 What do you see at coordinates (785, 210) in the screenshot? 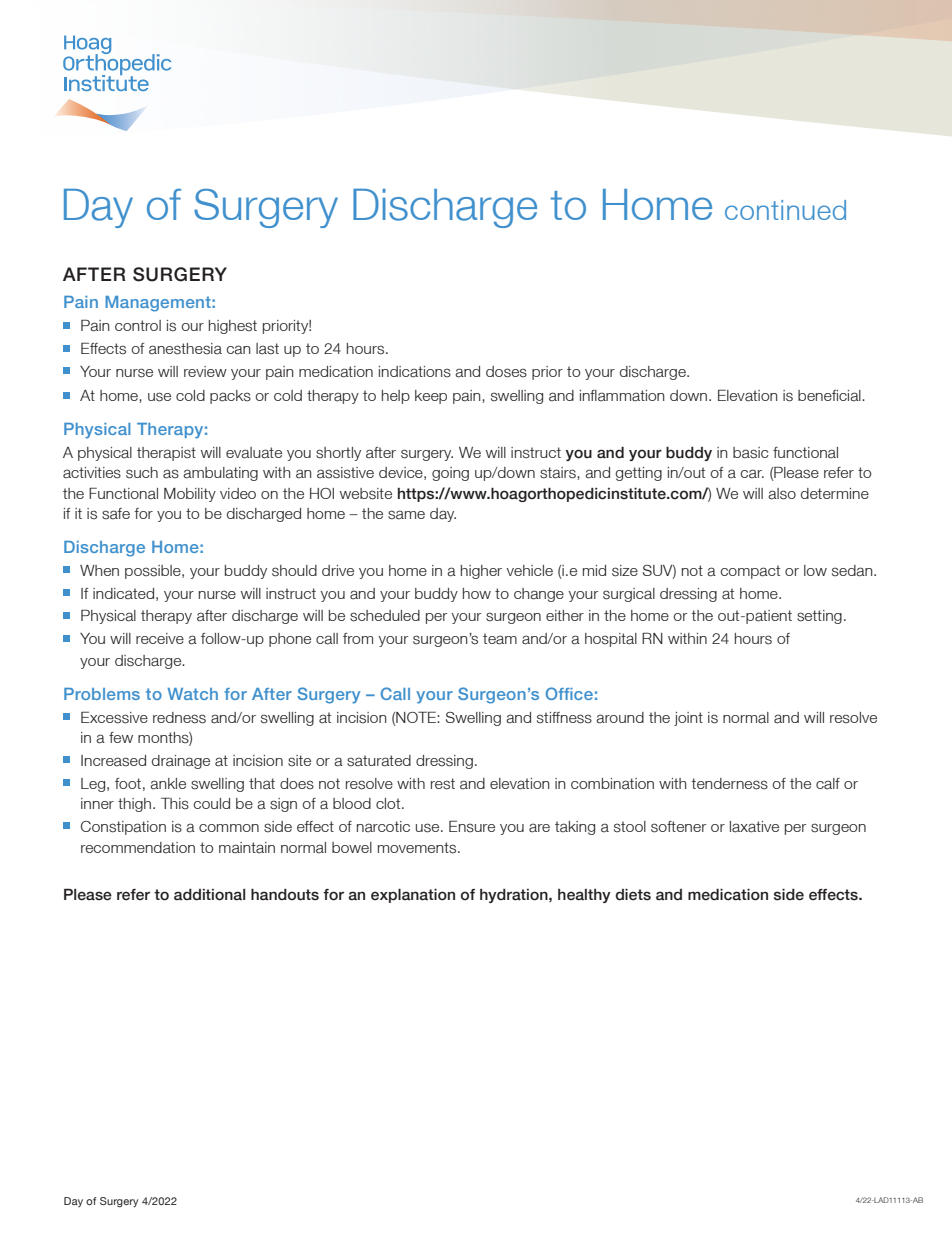
I see `continued` at bounding box center [785, 210].
